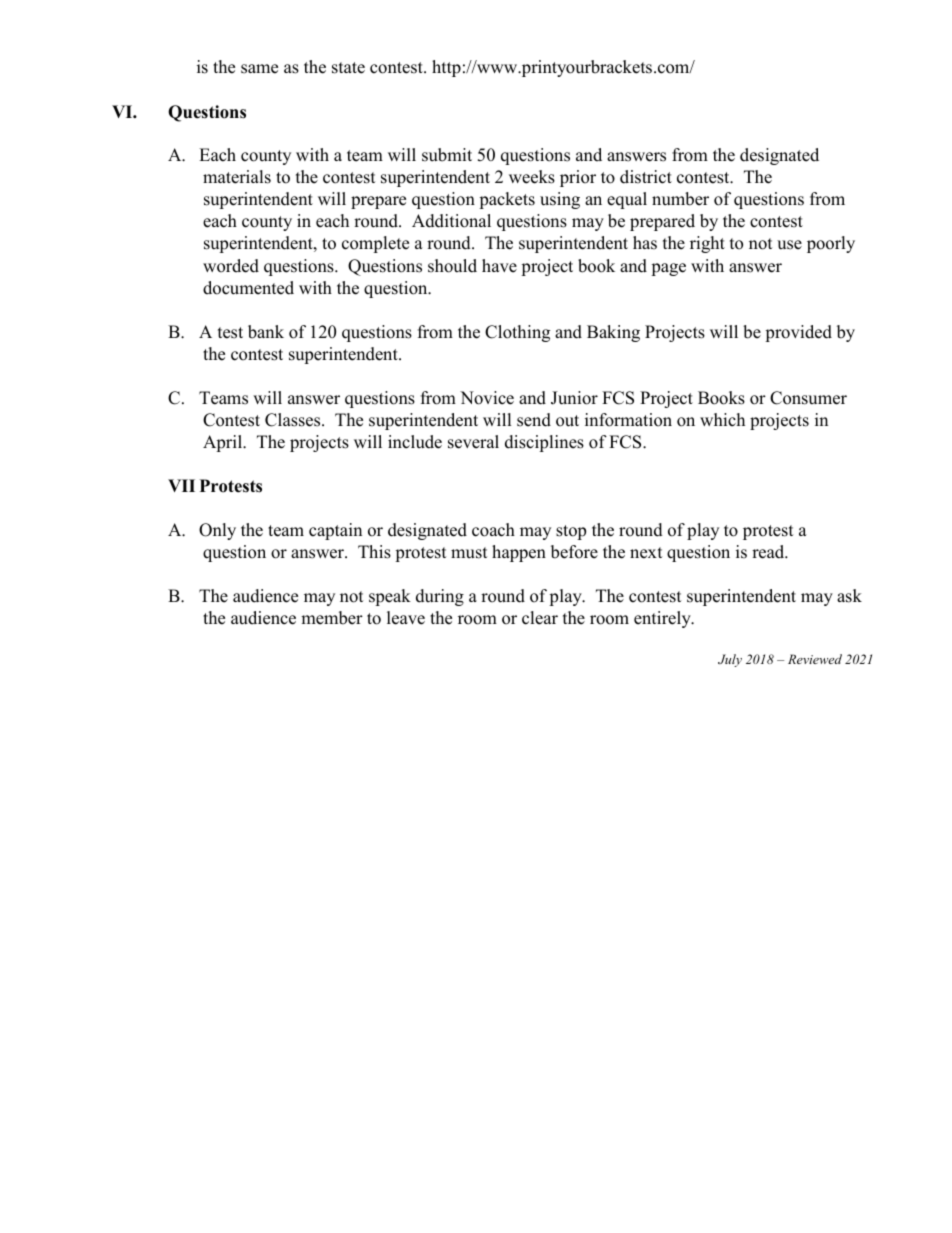 The height and width of the image is (1233, 952). What do you see at coordinates (259, 69) in the image?
I see `same` at bounding box center [259, 69].
